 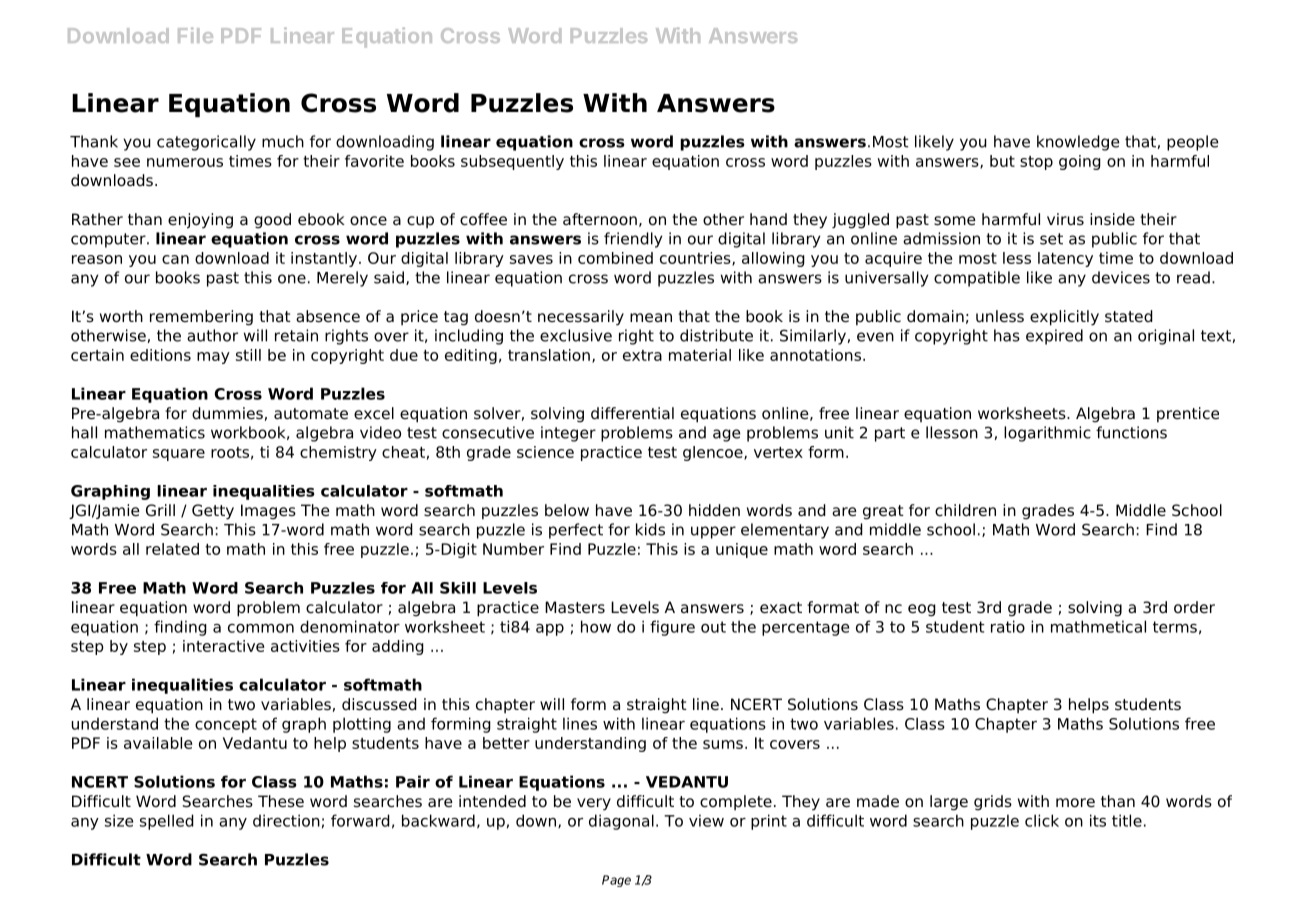 What do you see at coordinates (512, 162) in the document?
I see `subsequently` at bounding box center [512, 162].
